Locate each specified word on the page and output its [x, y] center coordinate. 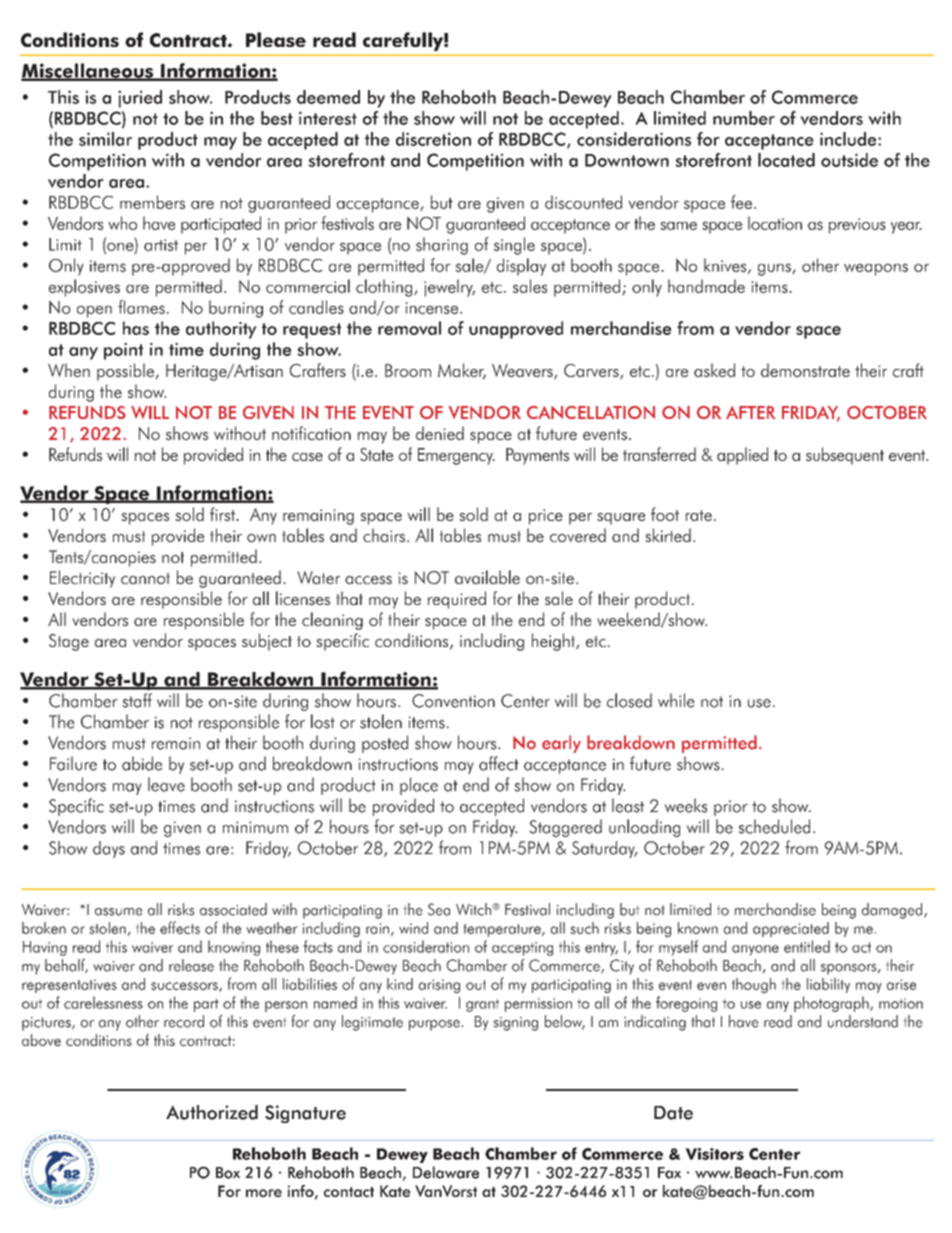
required [457, 600]
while [676, 700]
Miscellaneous [88, 71]
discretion [433, 139]
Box [228, 1173]
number [744, 118]
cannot [145, 578]
